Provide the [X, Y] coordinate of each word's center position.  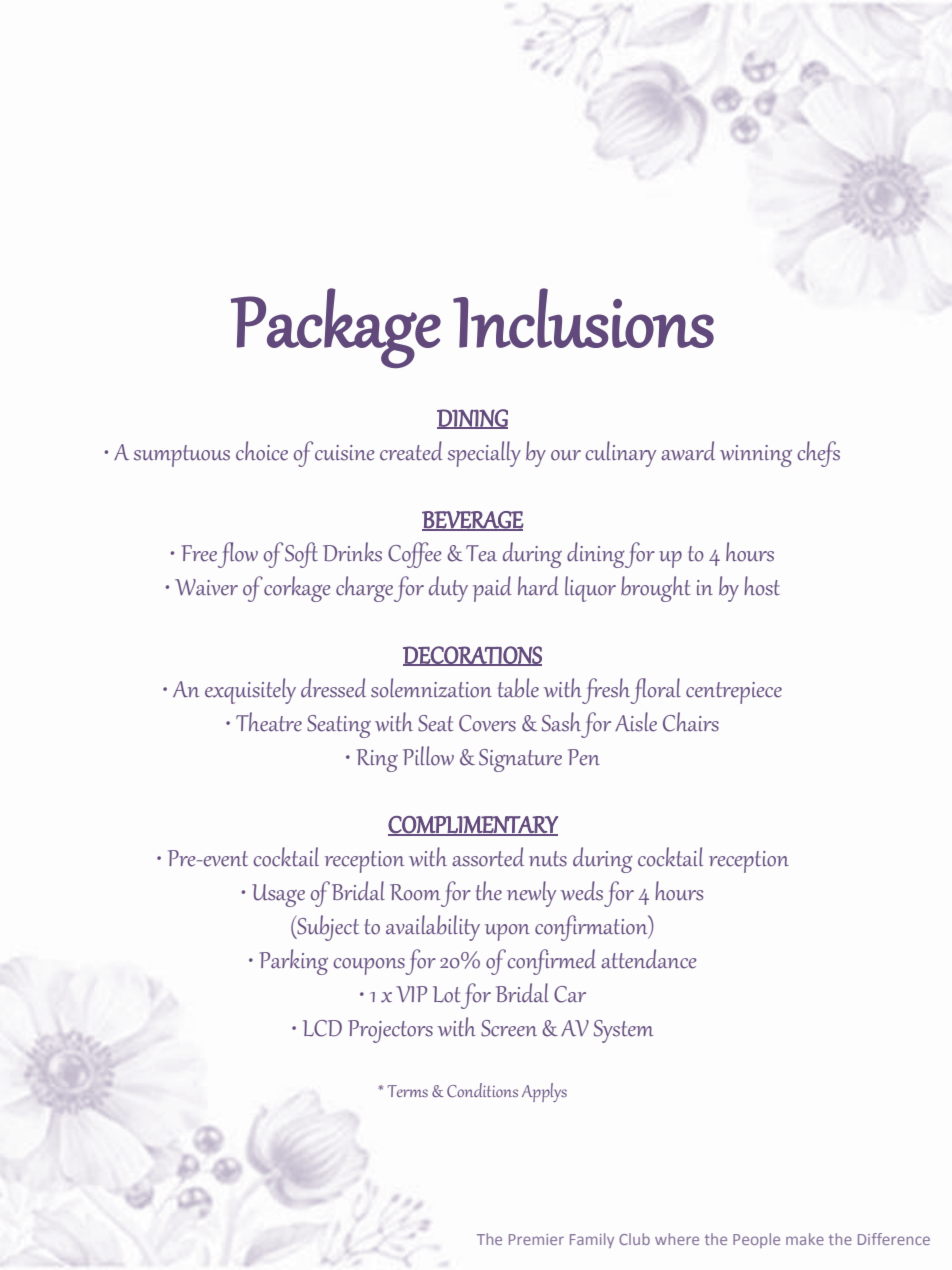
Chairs [691, 722]
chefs [818, 454]
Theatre [269, 722]
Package [336, 328]
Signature [520, 760]
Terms [408, 1091]
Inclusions [583, 318]
